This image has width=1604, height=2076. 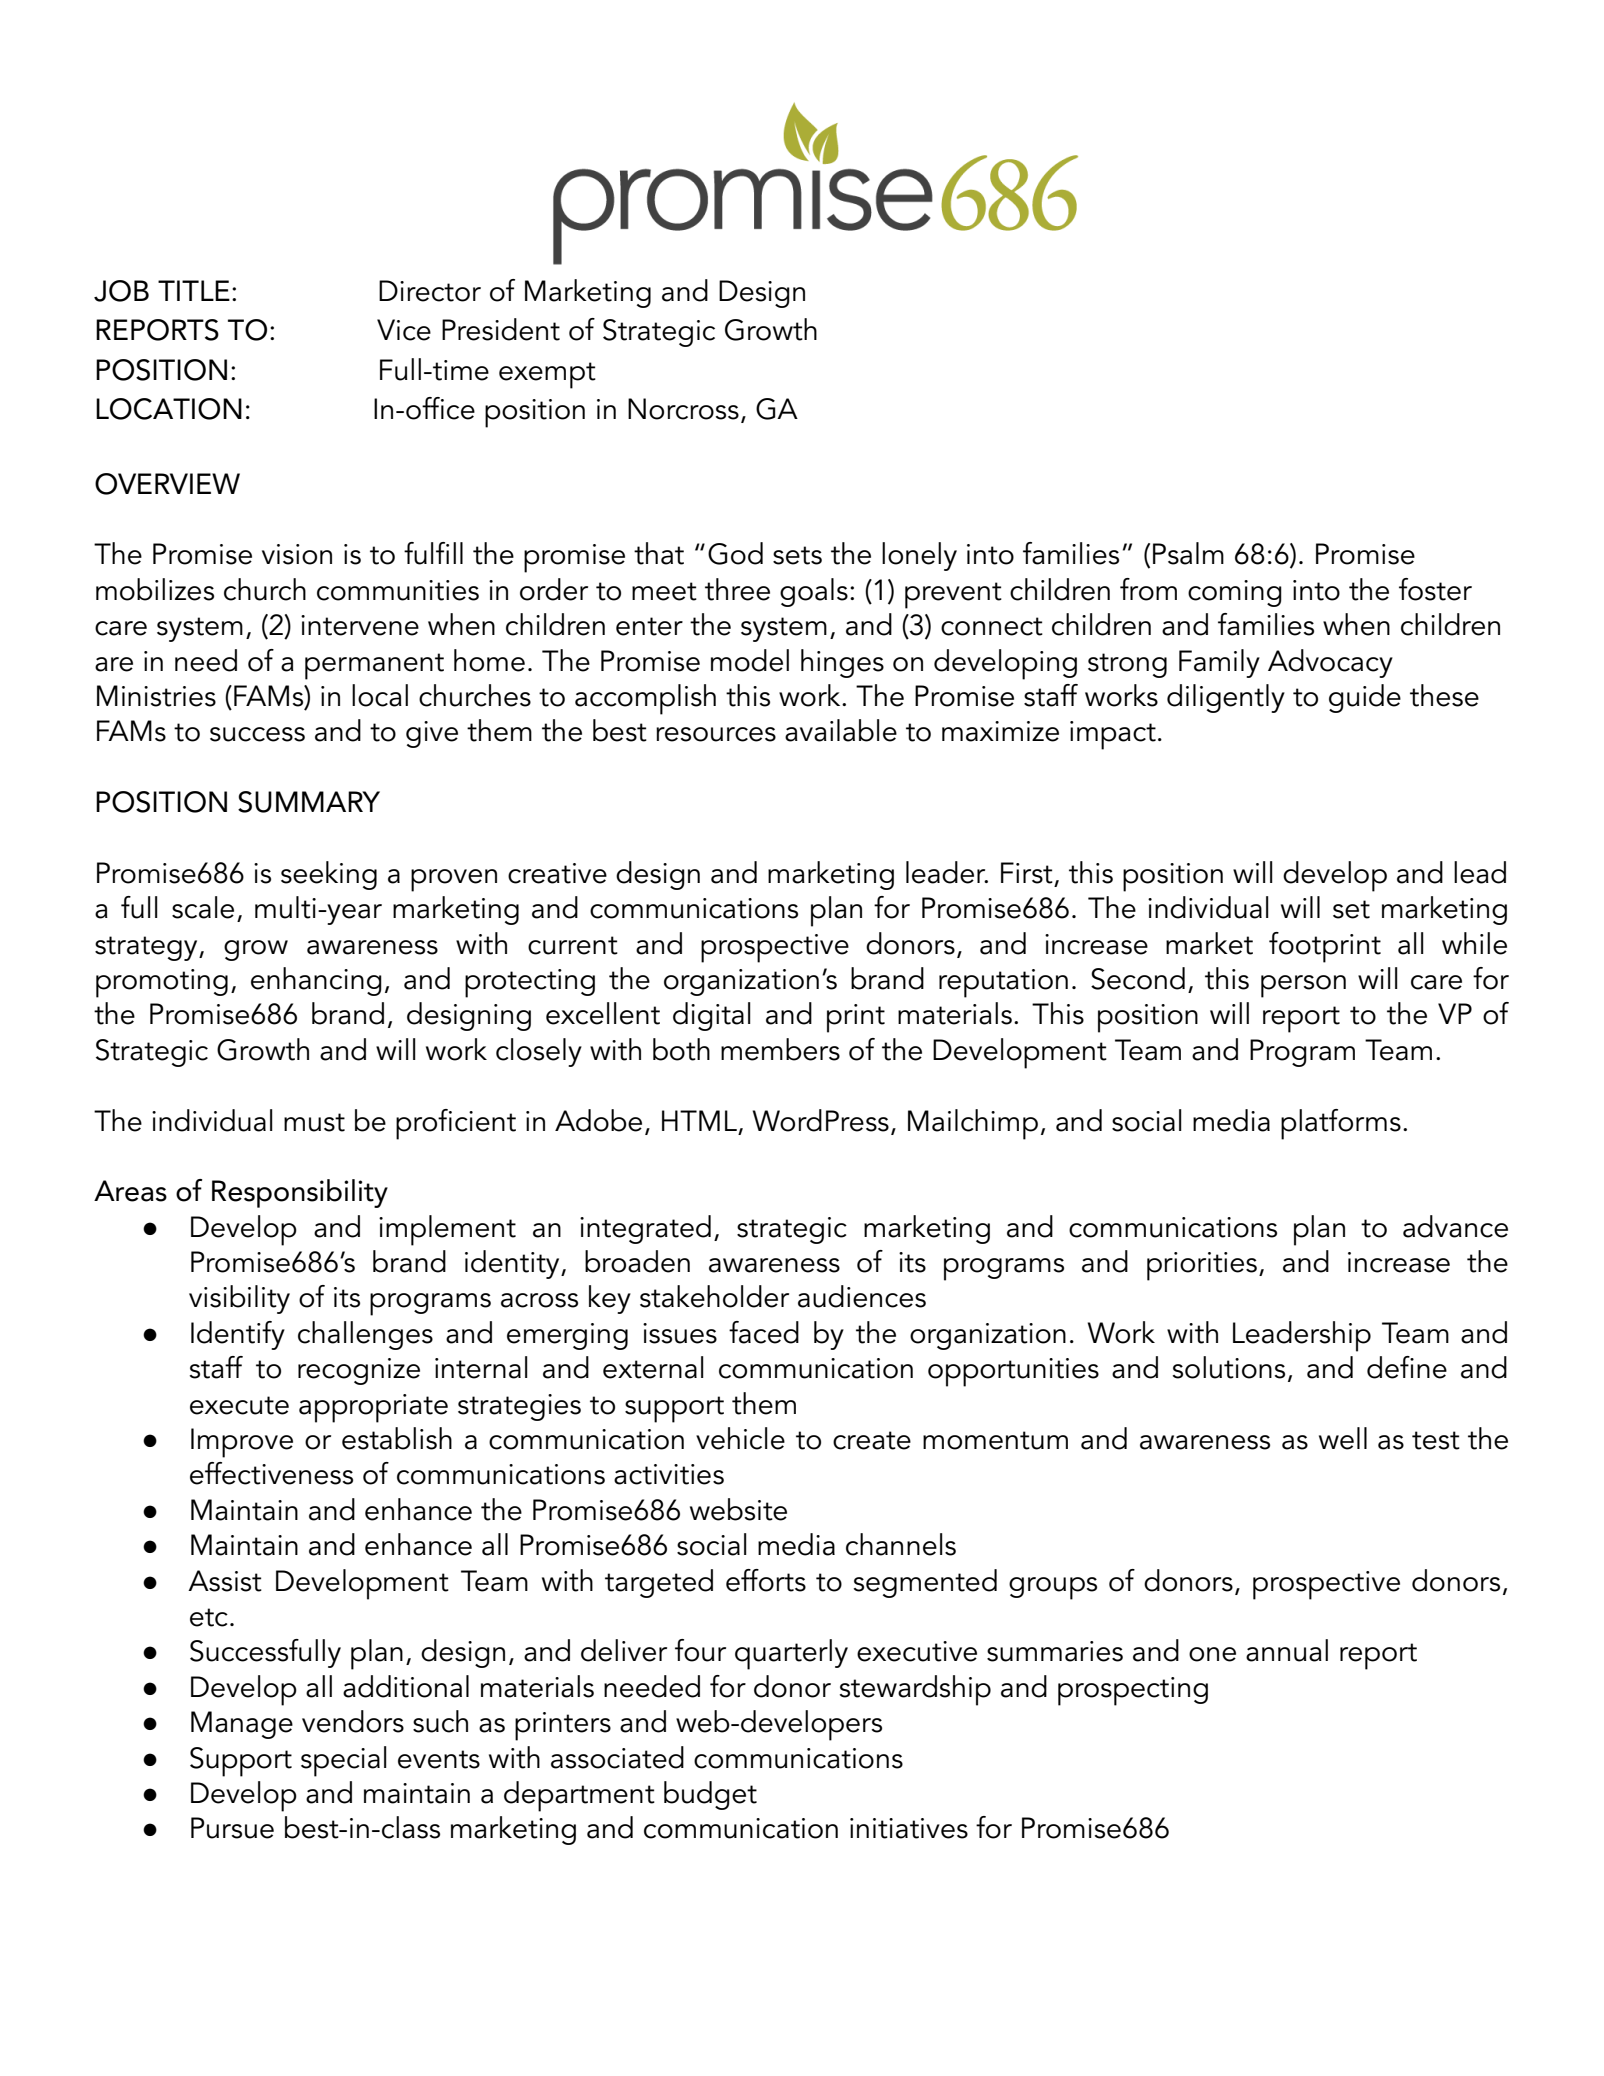 What do you see at coordinates (404, 330) in the image?
I see `Vice` at bounding box center [404, 330].
